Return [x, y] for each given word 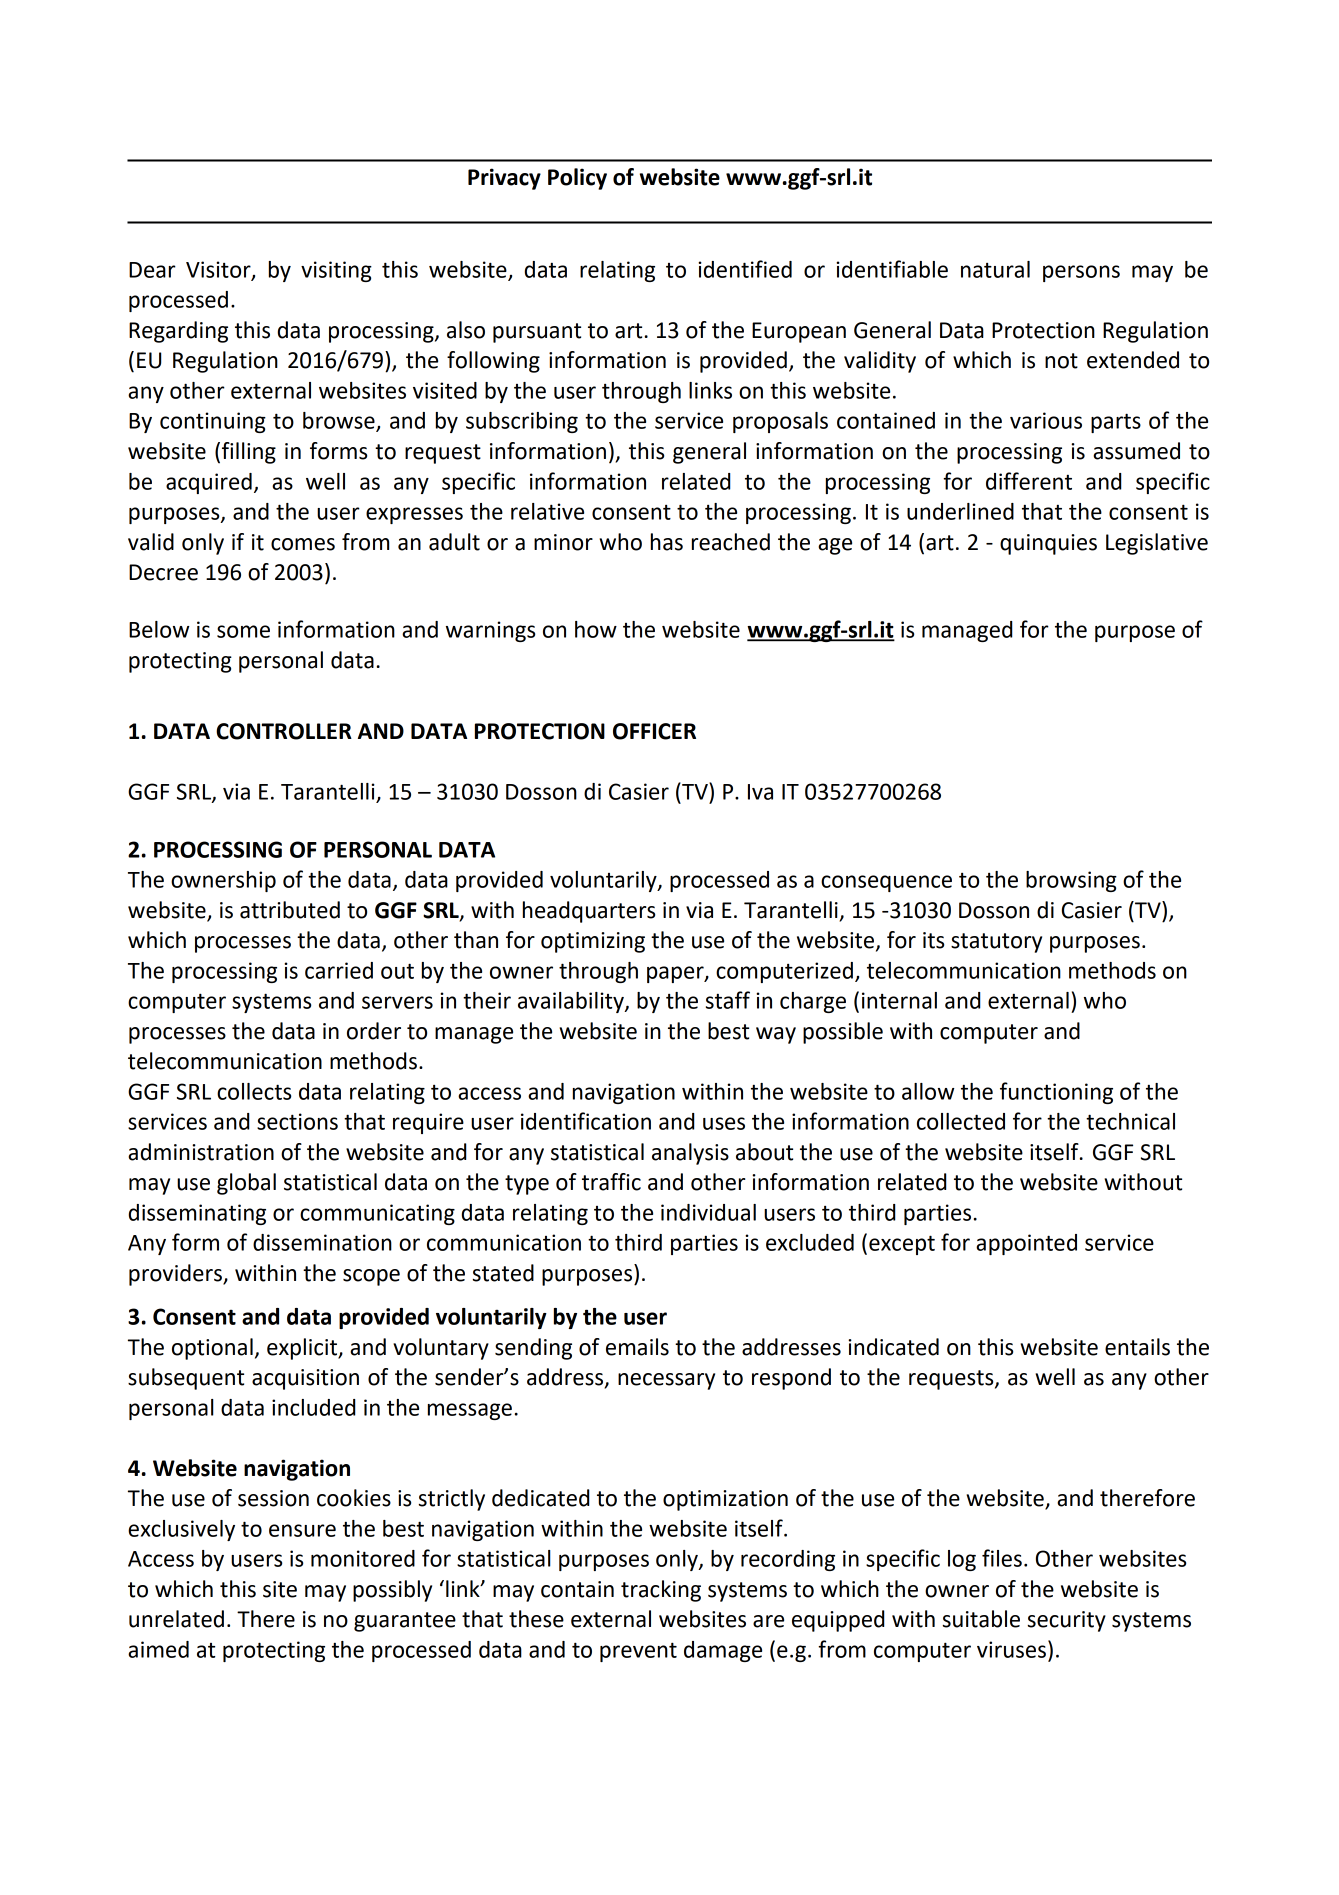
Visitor [219, 270]
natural [995, 269]
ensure [302, 1530]
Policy [577, 179]
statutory [996, 943]
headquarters [589, 912]
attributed [290, 910]
